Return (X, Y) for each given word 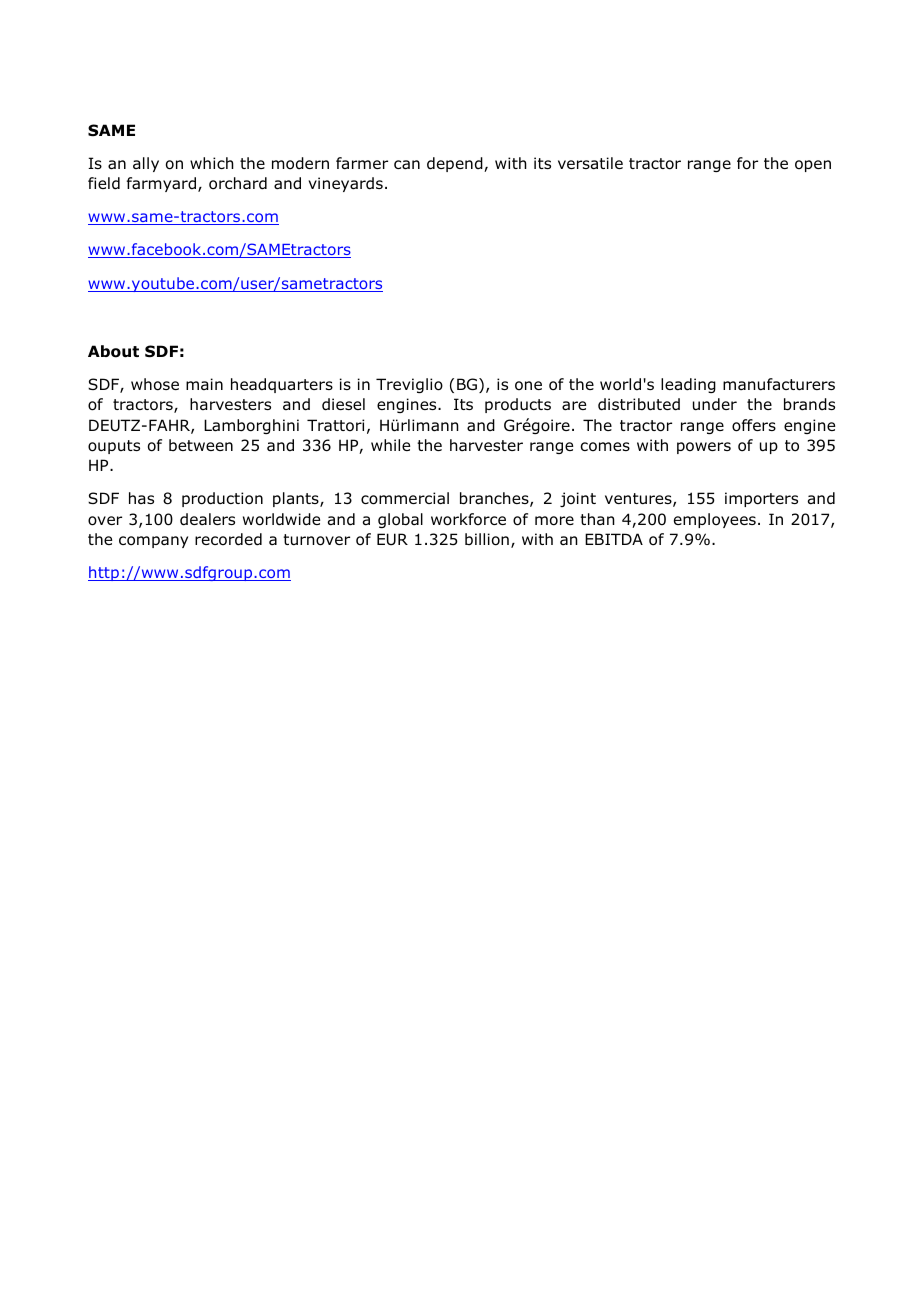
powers (704, 448)
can (407, 165)
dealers (207, 519)
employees (715, 520)
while (390, 445)
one (528, 386)
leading (688, 385)
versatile (590, 163)
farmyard (161, 184)
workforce (468, 519)
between (201, 445)
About (113, 351)
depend (456, 164)
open (813, 166)
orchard (238, 183)
